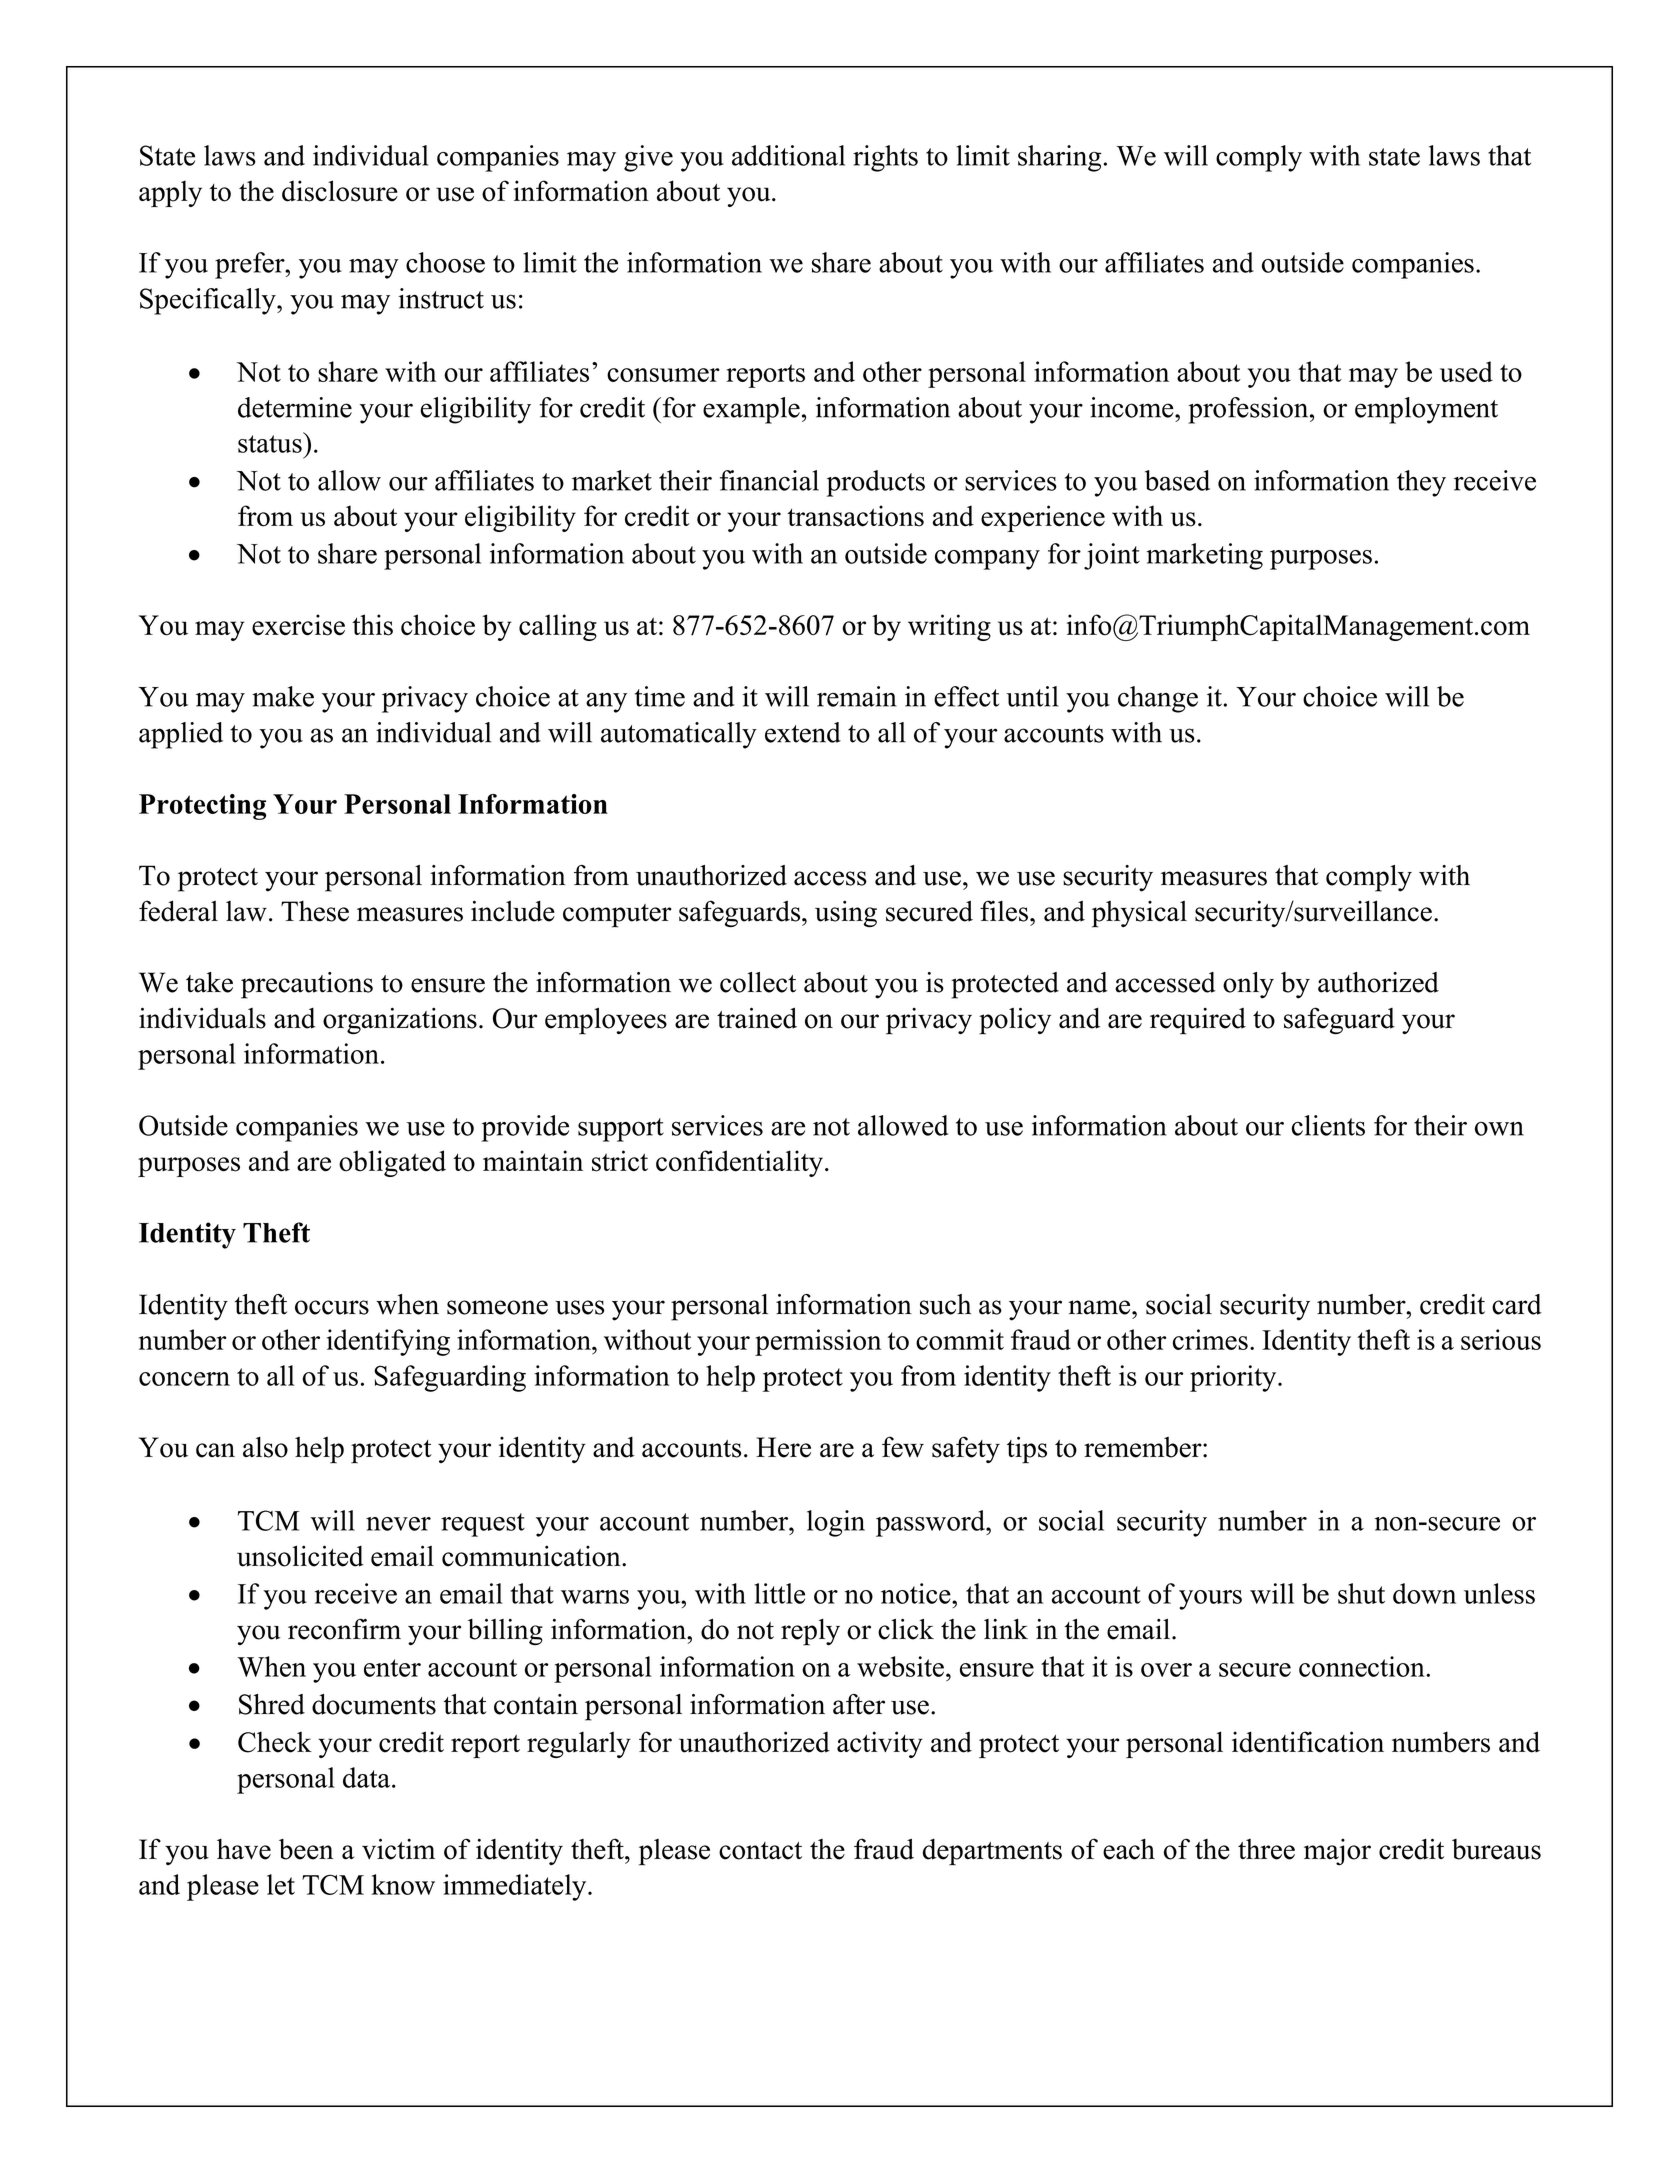 The height and width of the screenshot is (2173, 1679). I want to click on only, so click(1248, 985).
